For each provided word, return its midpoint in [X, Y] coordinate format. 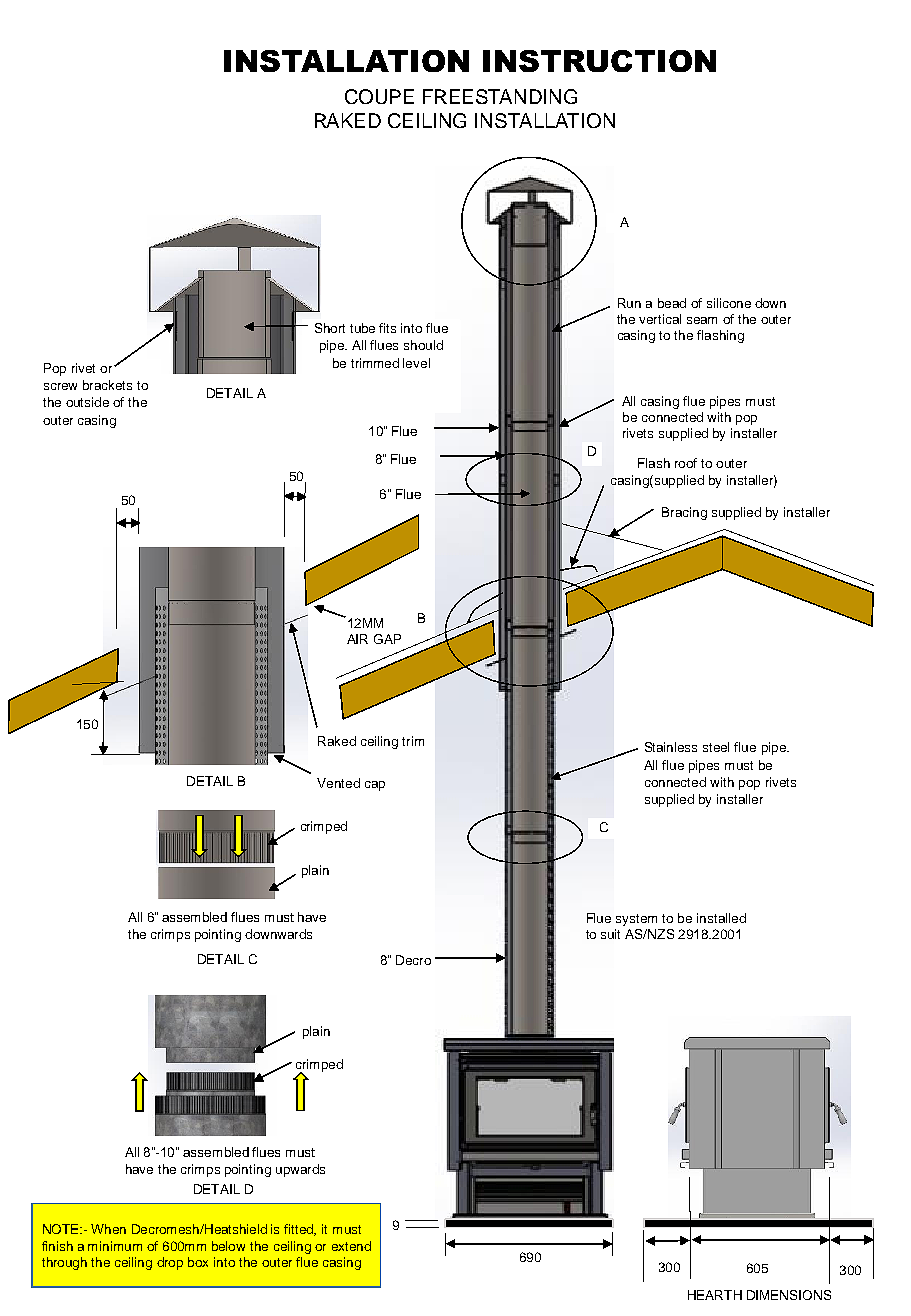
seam [702, 320]
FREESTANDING [500, 96]
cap [375, 786]
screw [60, 386]
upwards [300, 1170]
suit [610, 934]
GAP [387, 639]
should [423, 345]
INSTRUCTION [599, 61]
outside [87, 402]
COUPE [379, 96]
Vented [338, 783]
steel [716, 747]
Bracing [684, 513]
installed [721, 918]
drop [170, 1263]
